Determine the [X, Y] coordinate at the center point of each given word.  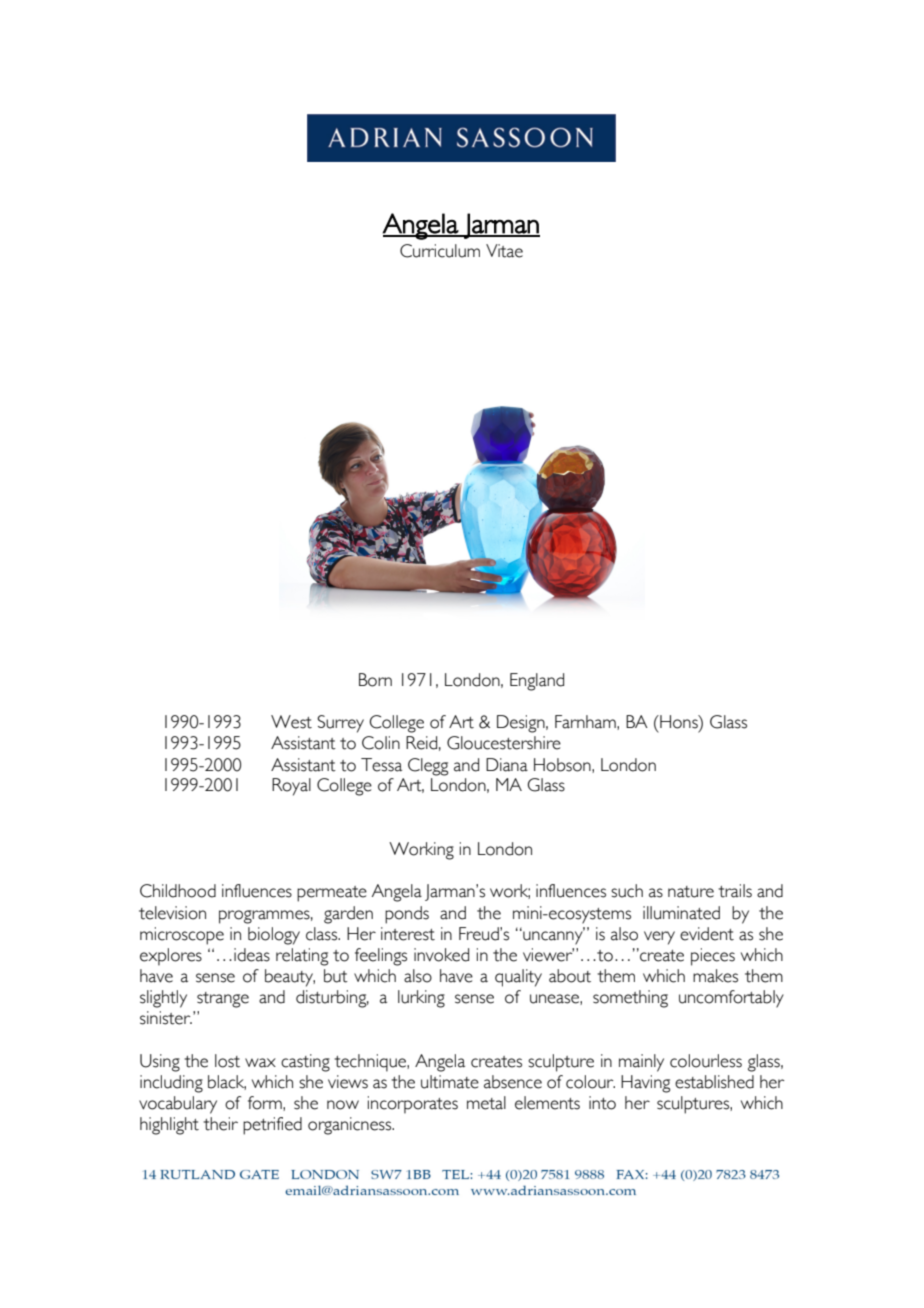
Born [375, 680]
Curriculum [440, 251]
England [537, 682]
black [227, 1082]
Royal [291, 787]
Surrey [340, 724]
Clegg [428, 767]
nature [691, 892]
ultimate [450, 1082]
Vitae [504, 251]
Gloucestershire [504, 743]
